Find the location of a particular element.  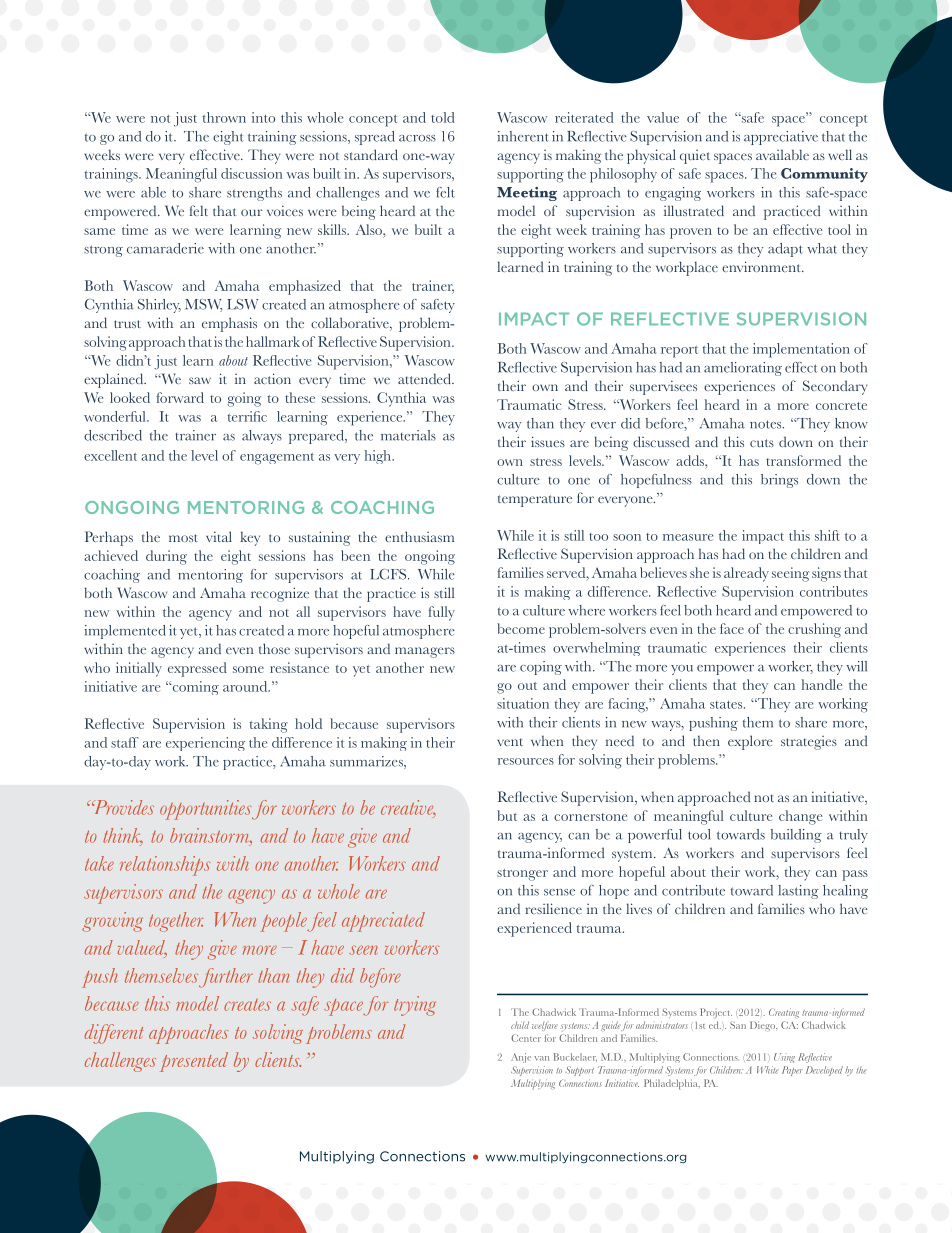

appreciative is located at coordinates (781, 138).
